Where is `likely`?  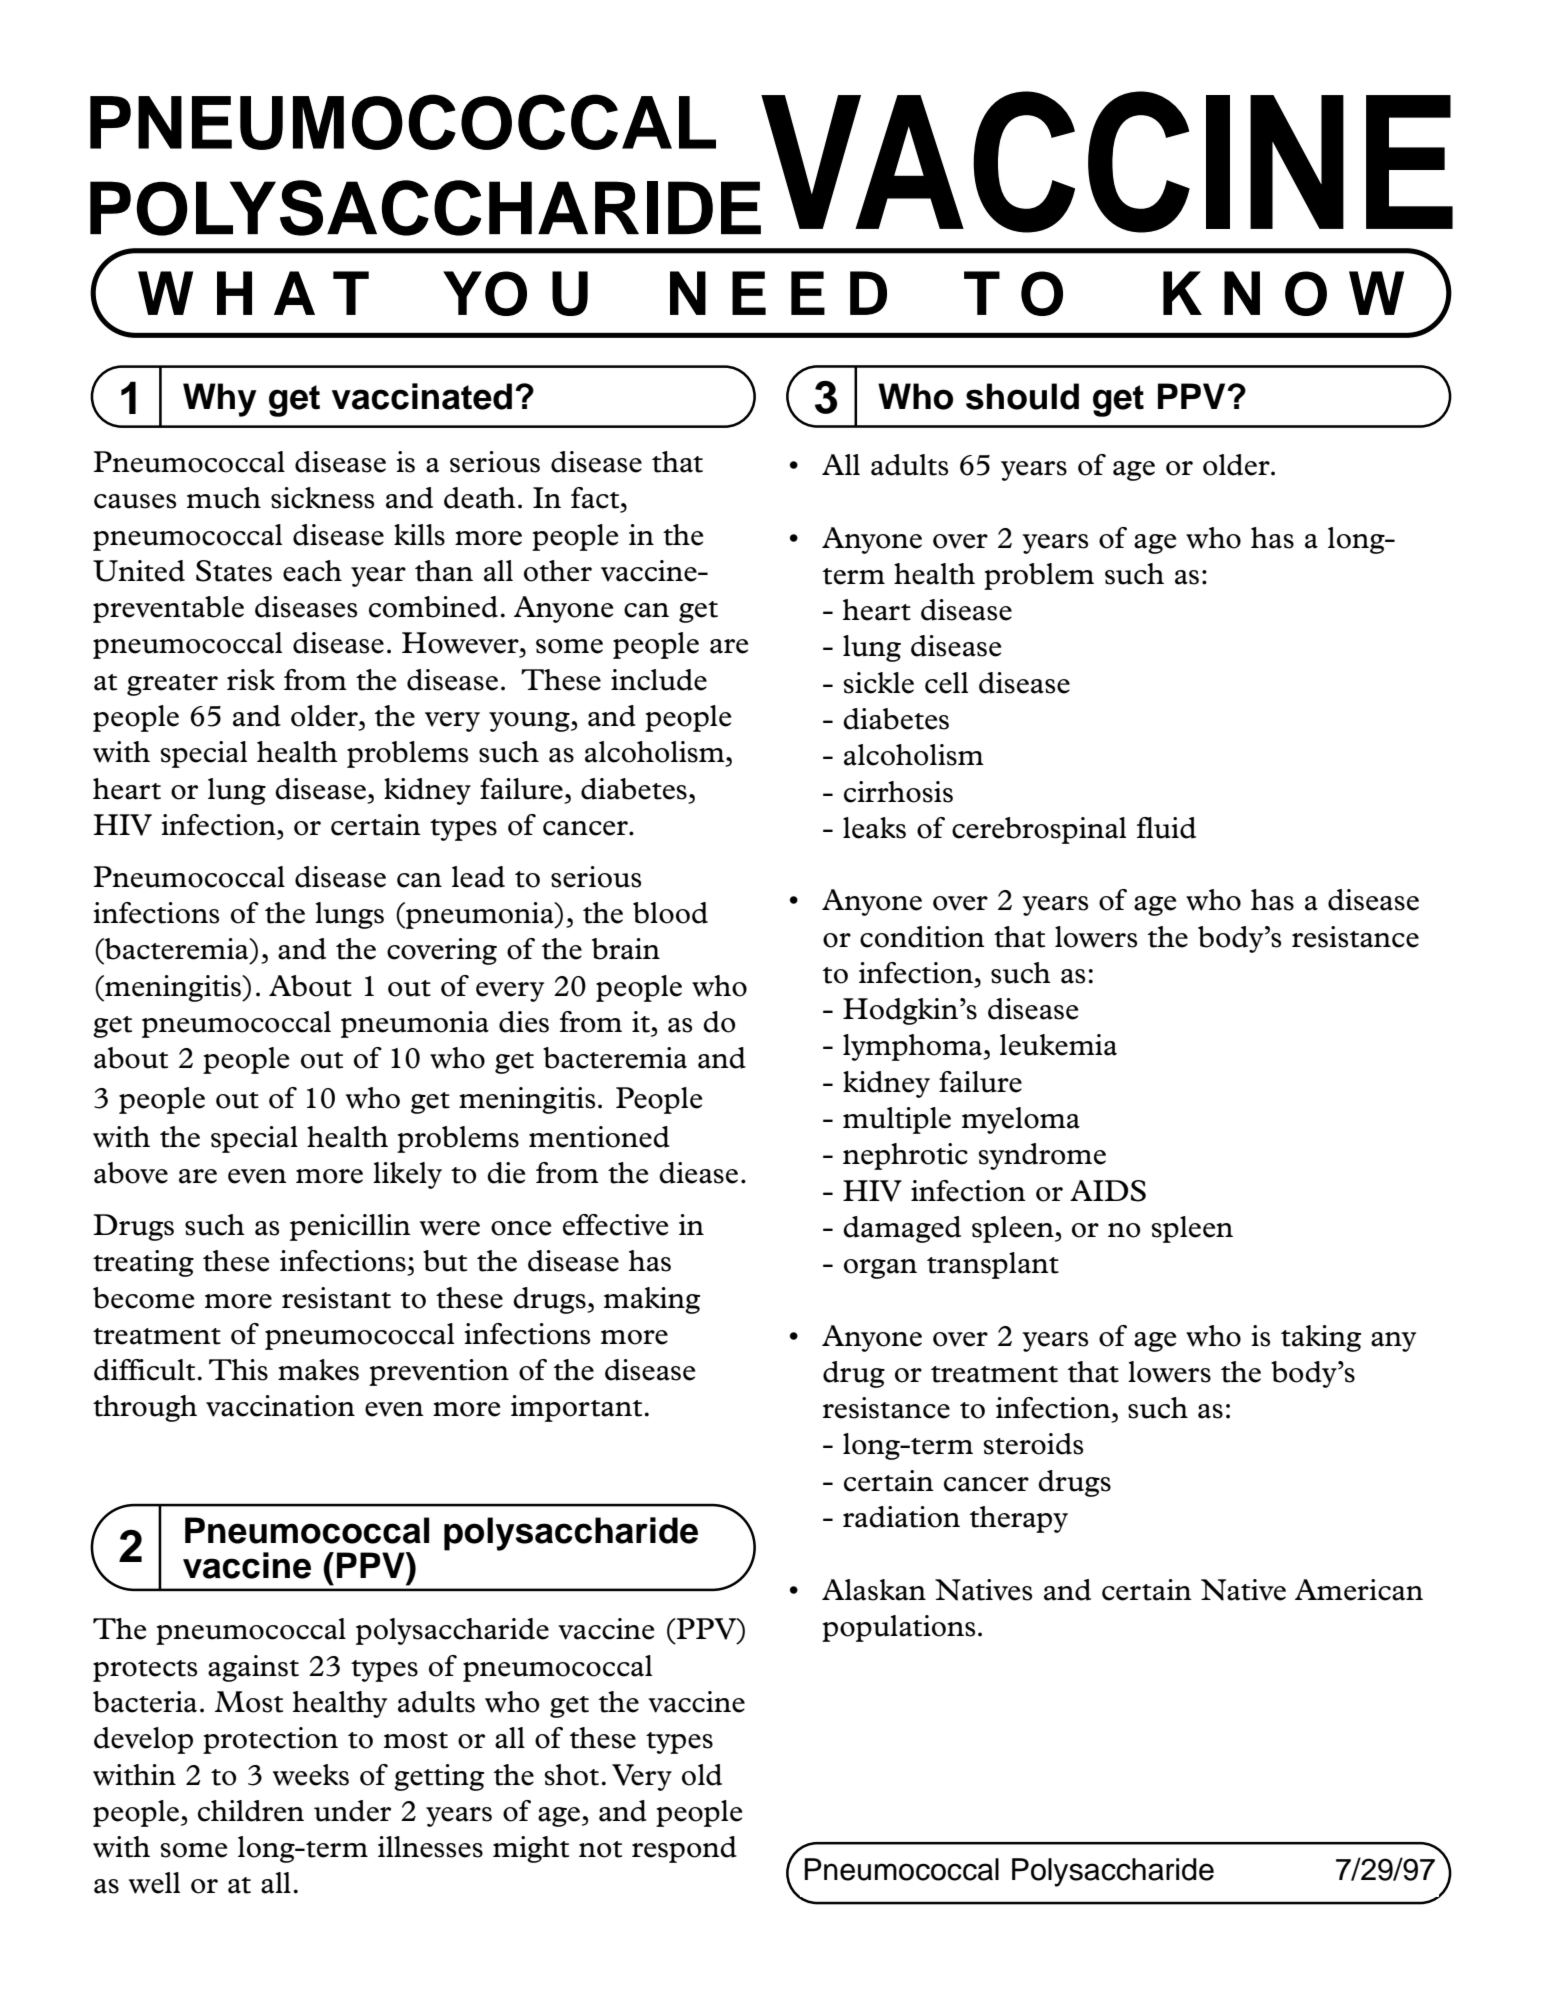
likely is located at coordinates (407, 1175).
